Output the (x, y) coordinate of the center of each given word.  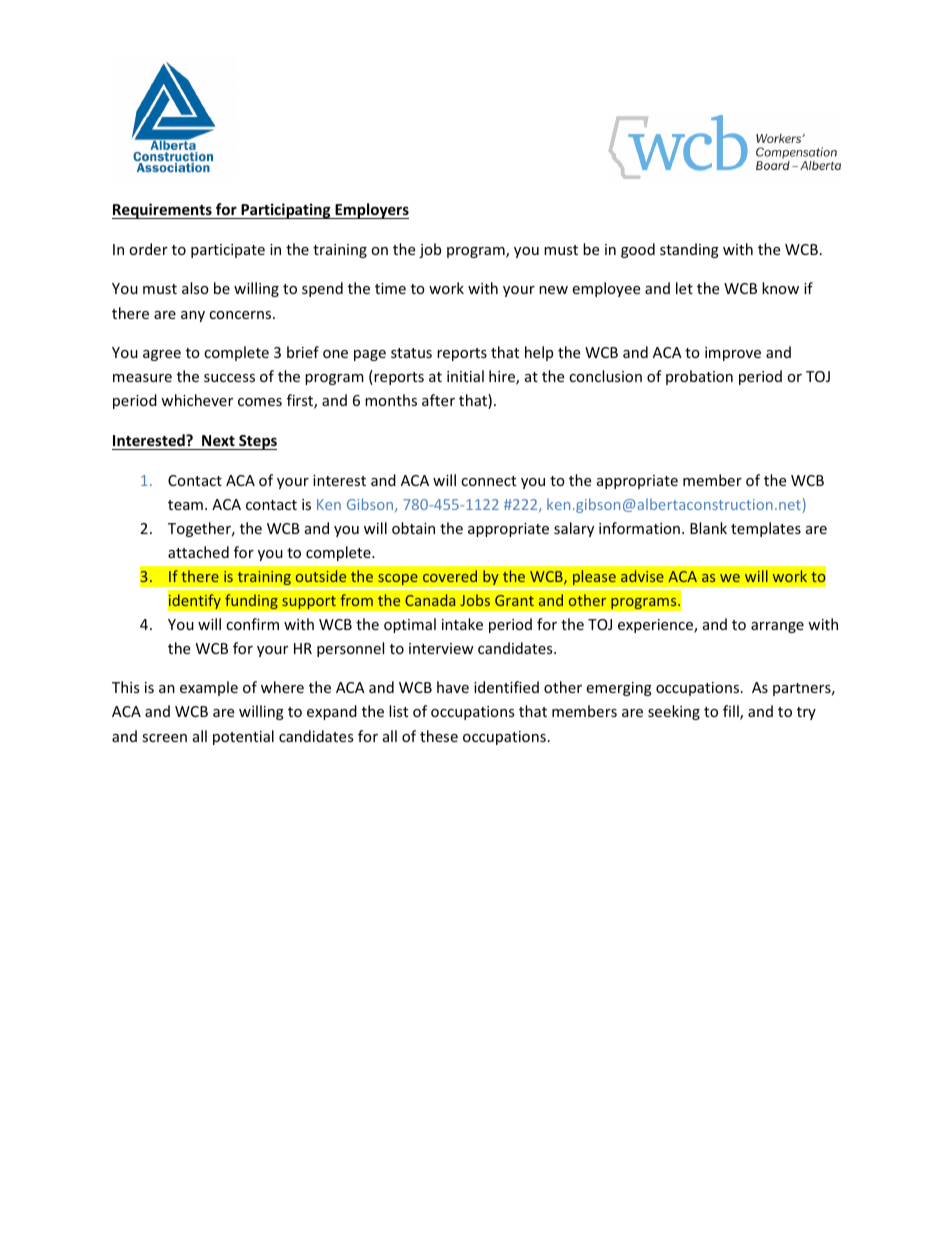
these (439, 736)
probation (699, 377)
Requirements (163, 211)
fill (732, 712)
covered (450, 576)
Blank (708, 528)
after (438, 400)
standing (689, 250)
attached (198, 552)
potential (243, 737)
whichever (197, 400)
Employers (371, 211)
